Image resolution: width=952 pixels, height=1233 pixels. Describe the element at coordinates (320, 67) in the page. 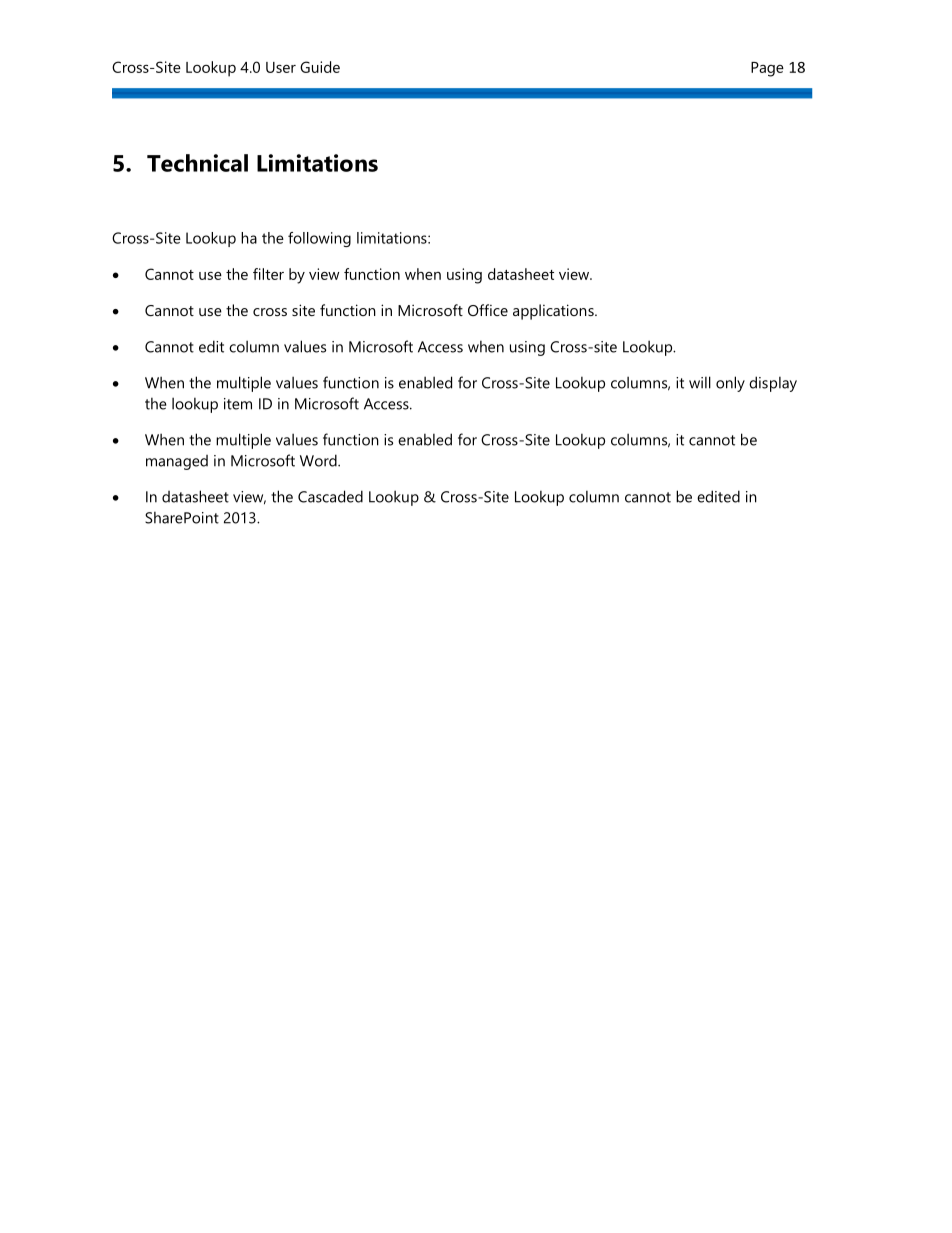

I see `Guide` at that location.
